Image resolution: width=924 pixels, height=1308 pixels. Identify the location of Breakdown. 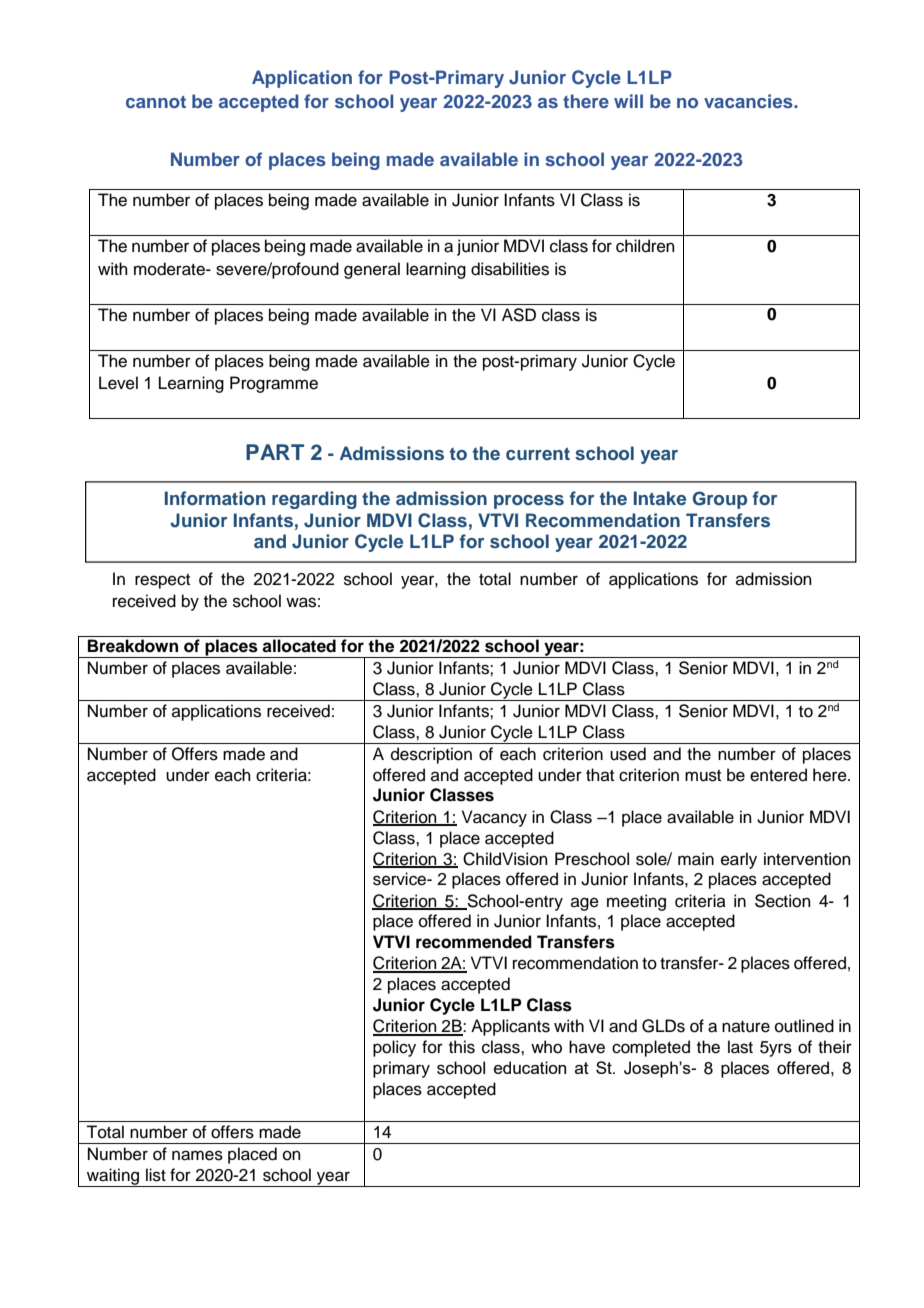
(133, 646).
